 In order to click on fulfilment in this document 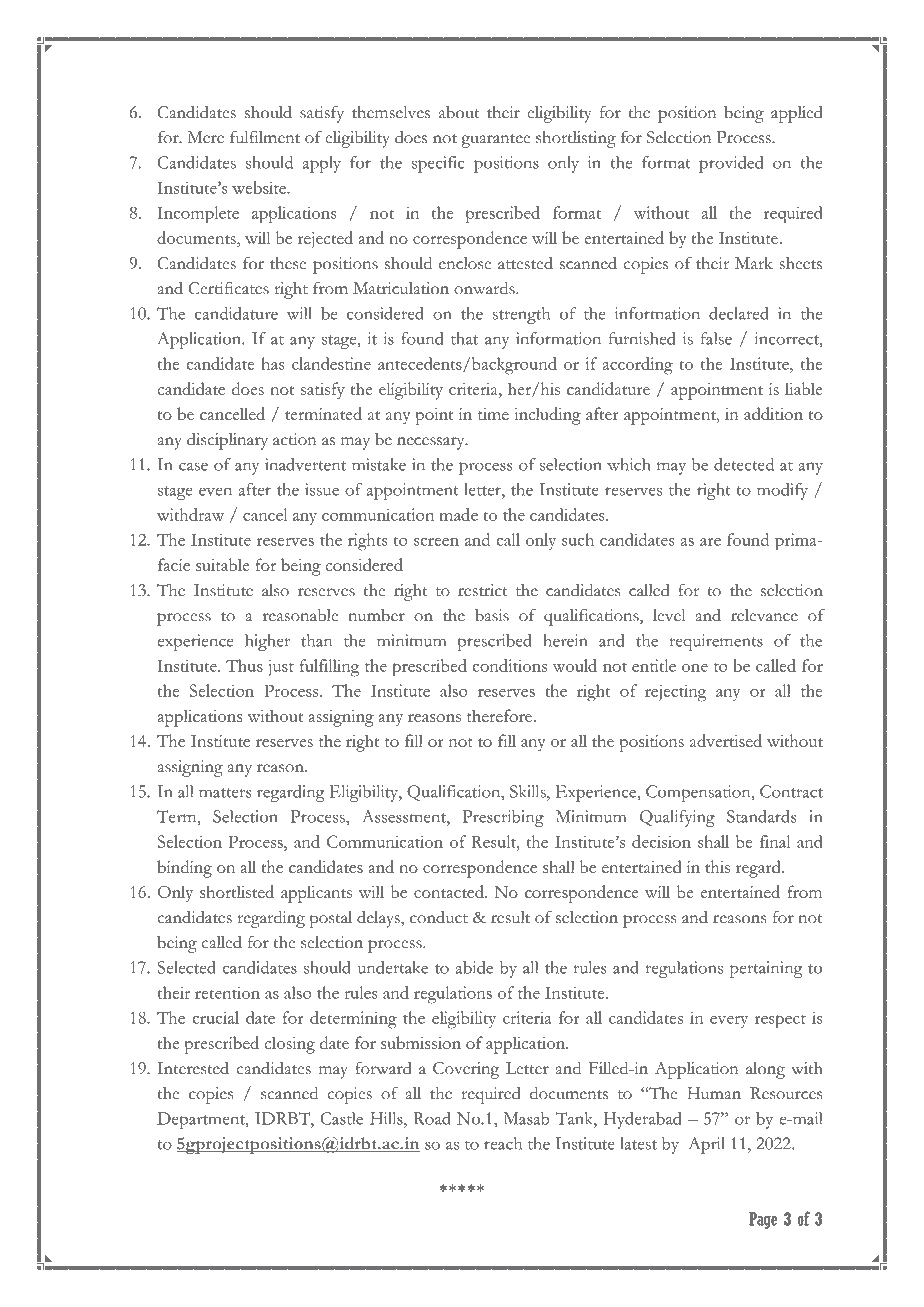, I will do `click(265, 137)`.
